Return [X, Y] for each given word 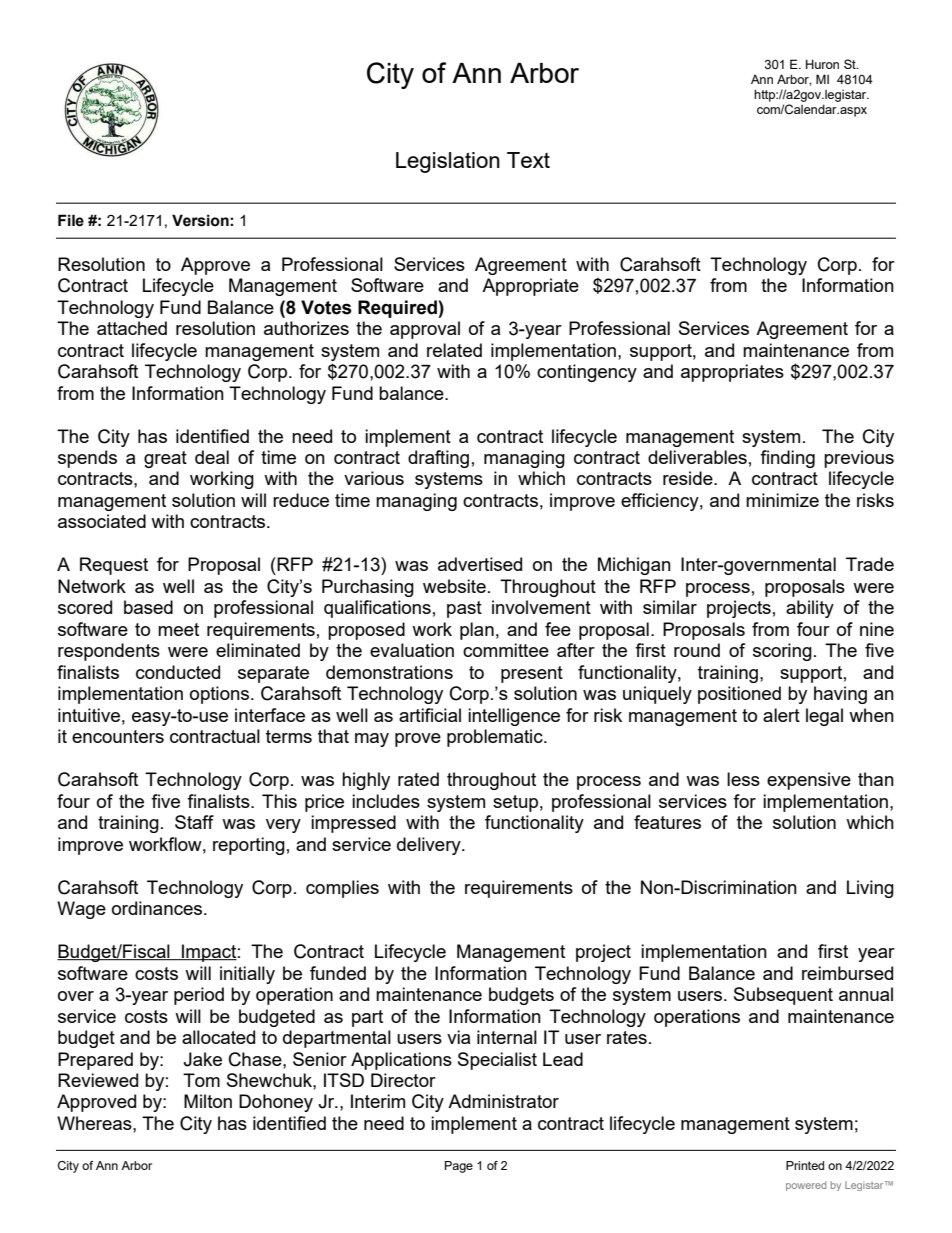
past [464, 609]
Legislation [448, 162]
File [71, 220]
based [148, 607]
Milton [208, 1101]
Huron [822, 64]
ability [810, 609]
